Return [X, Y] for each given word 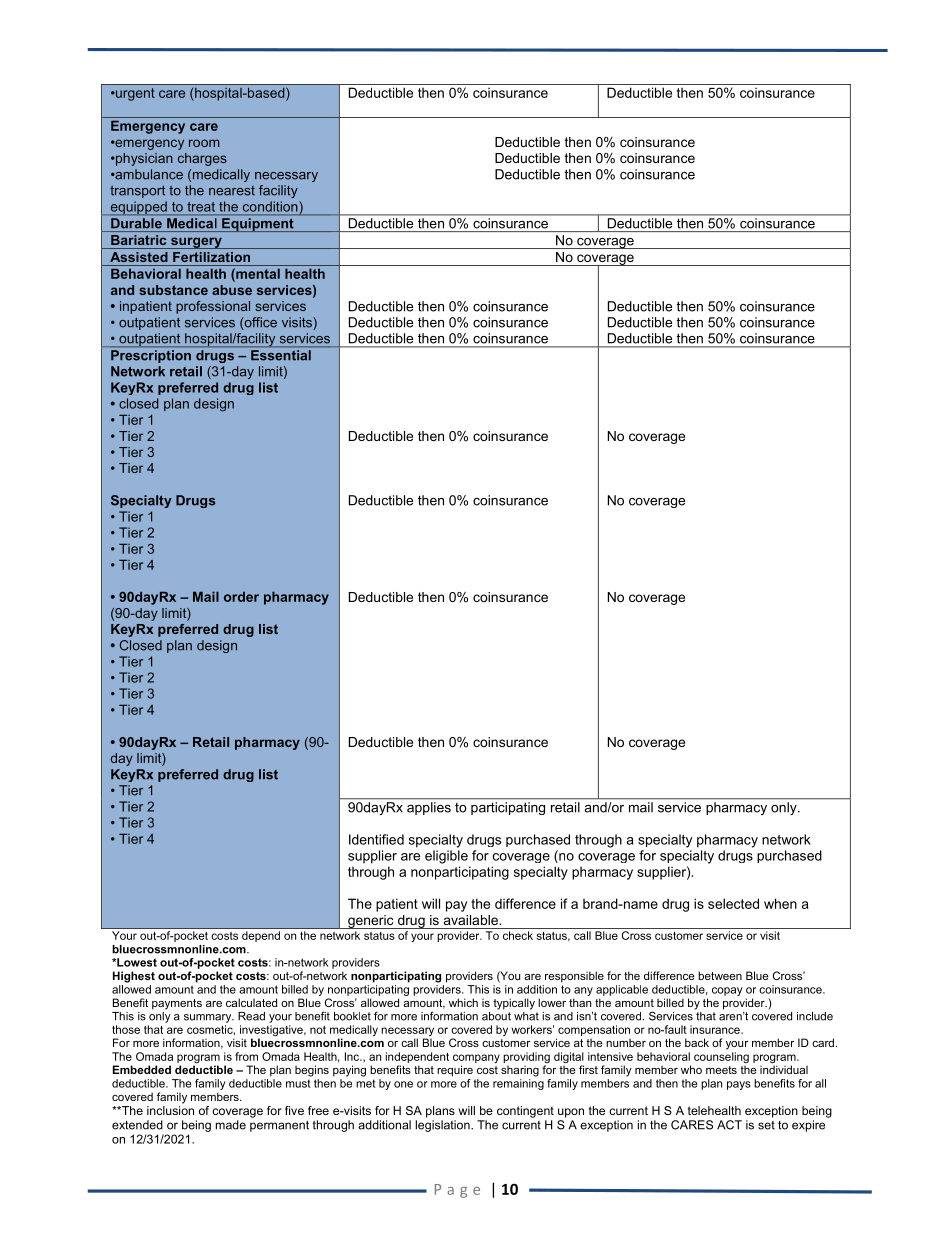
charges [202, 159]
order [241, 596]
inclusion [170, 1109]
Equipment [258, 225]
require [455, 1071]
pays [739, 1085]
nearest [232, 191]
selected [733, 903]
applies [429, 808]
